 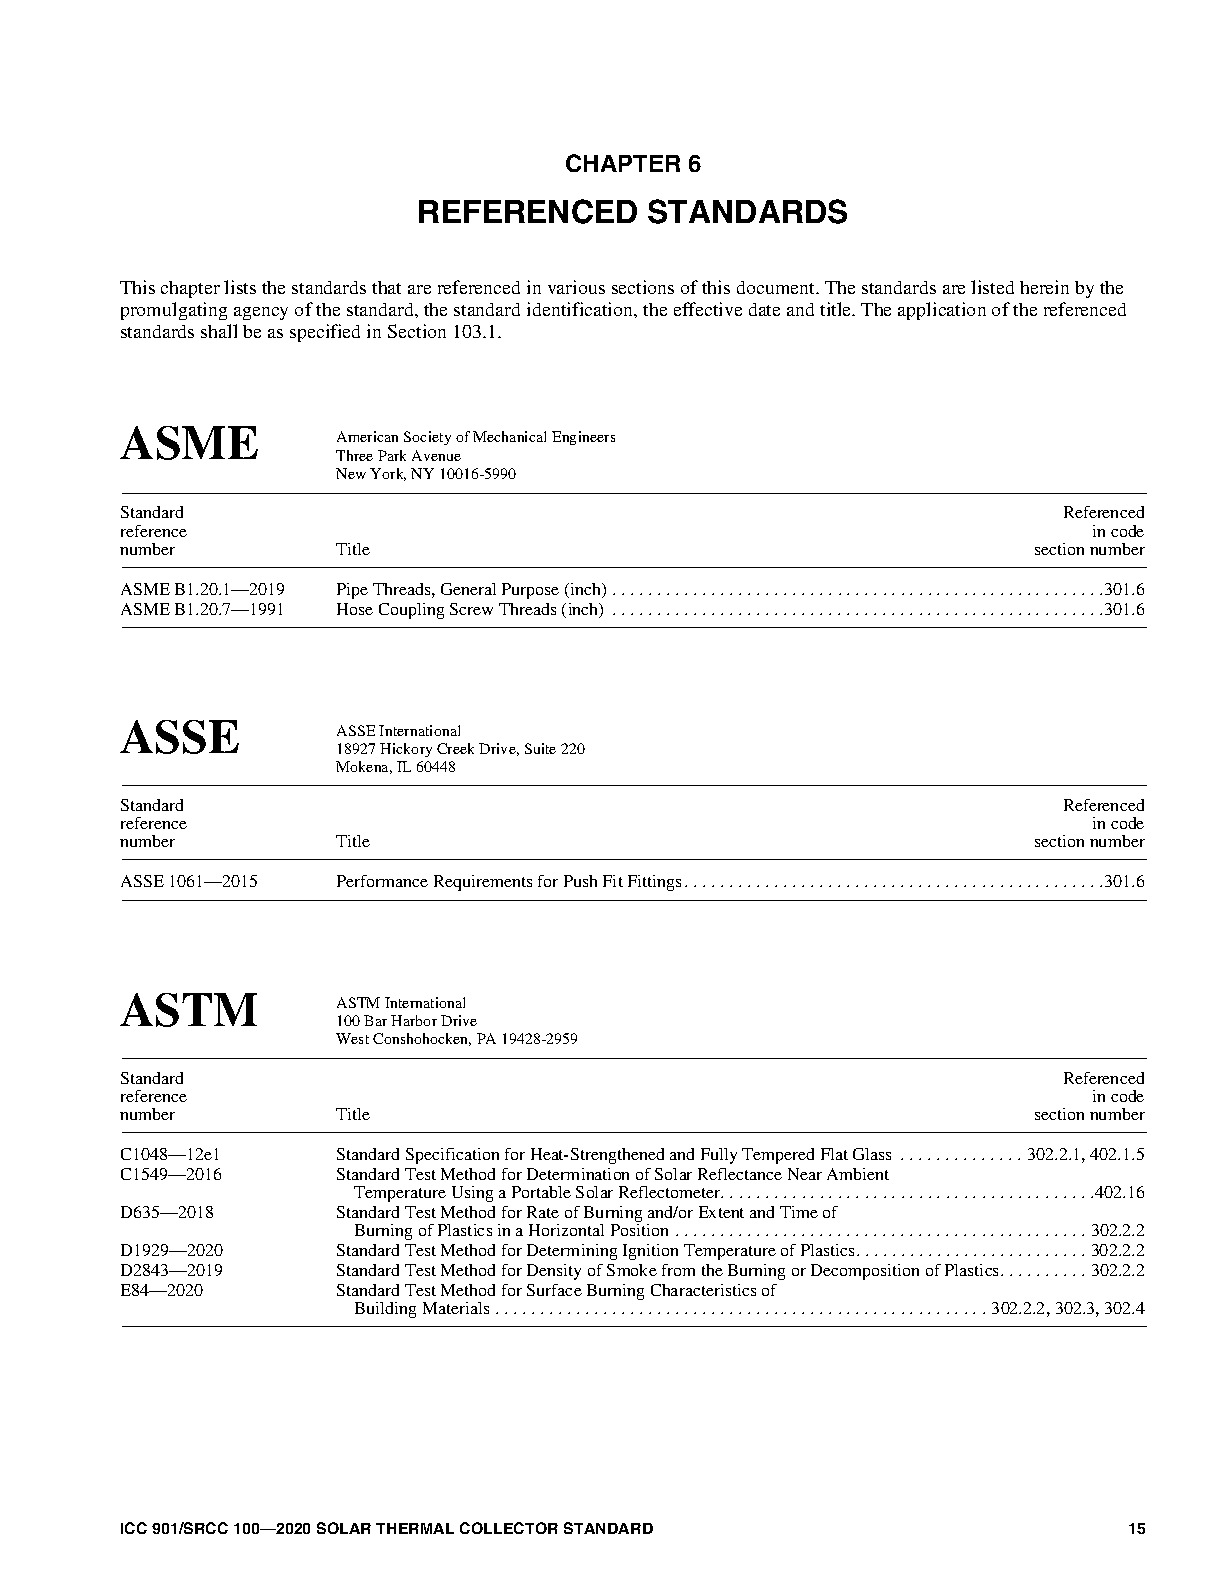 What do you see at coordinates (942, 311) in the screenshot?
I see `application` at bounding box center [942, 311].
